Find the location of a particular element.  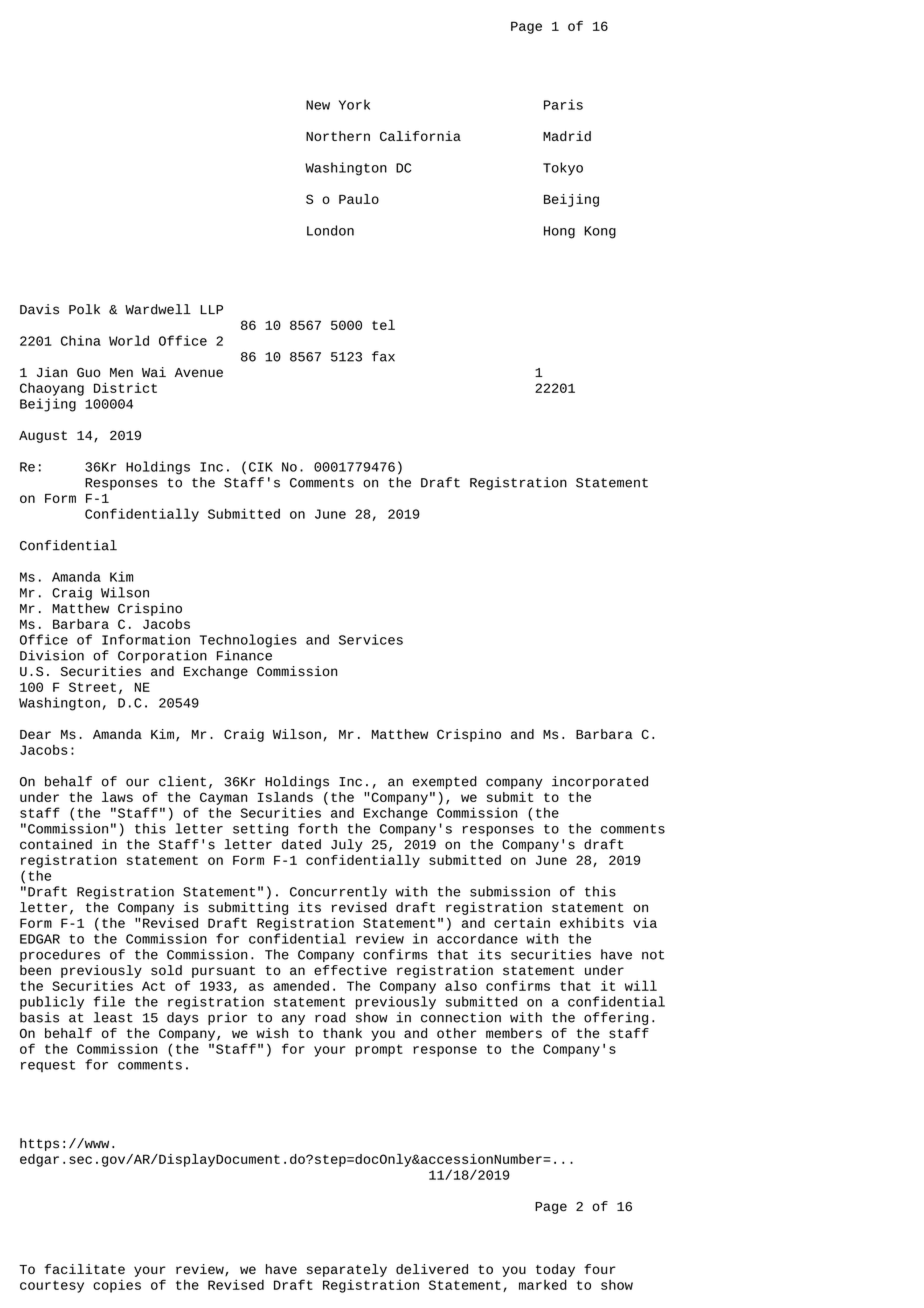

Polk is located at coordinates (84, 309).
